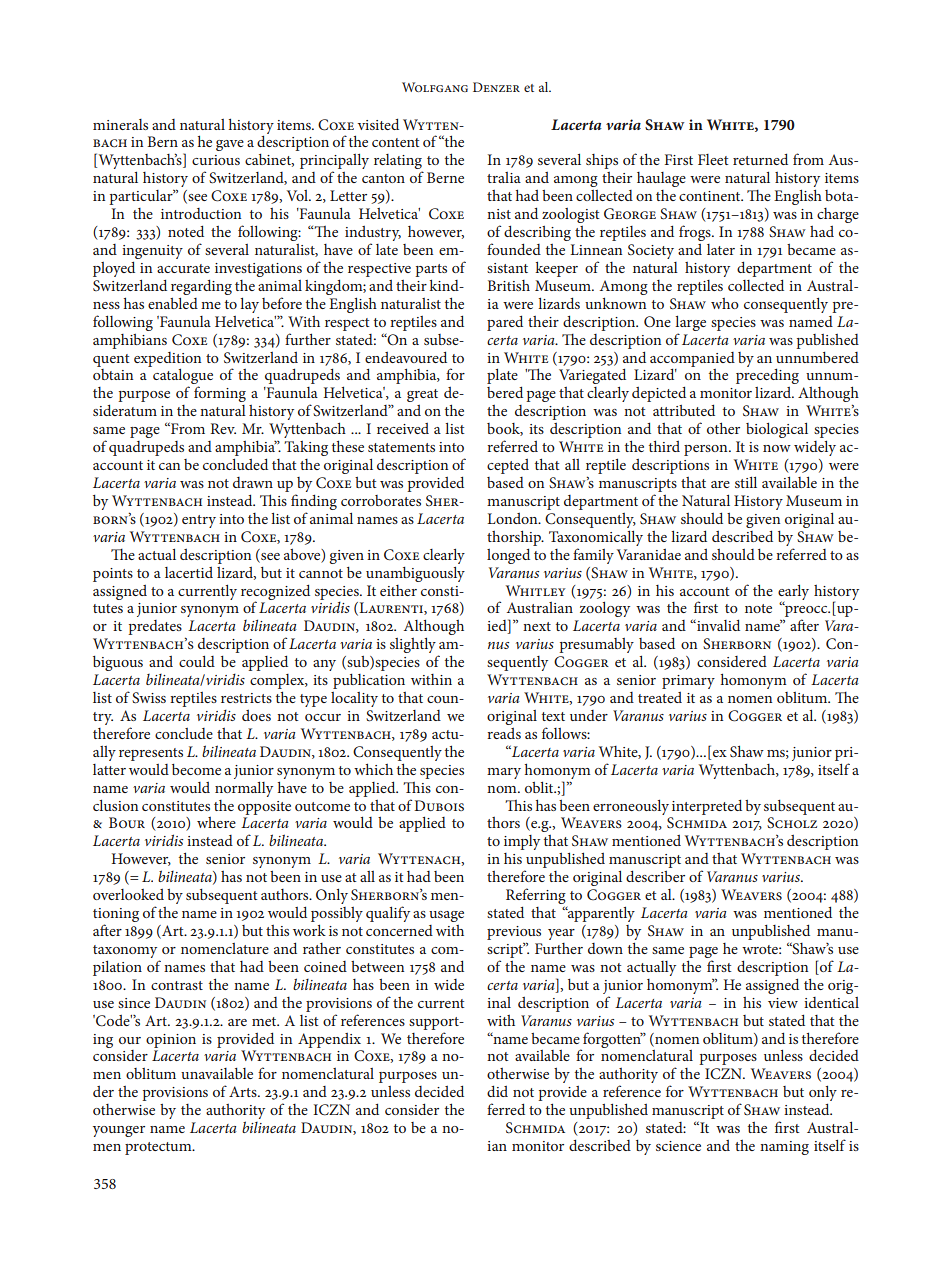 This screenshot has width=952, height=1270. Describe the element at coordinates (717, 625) in the screenshot. I see `invalid` at that location.
